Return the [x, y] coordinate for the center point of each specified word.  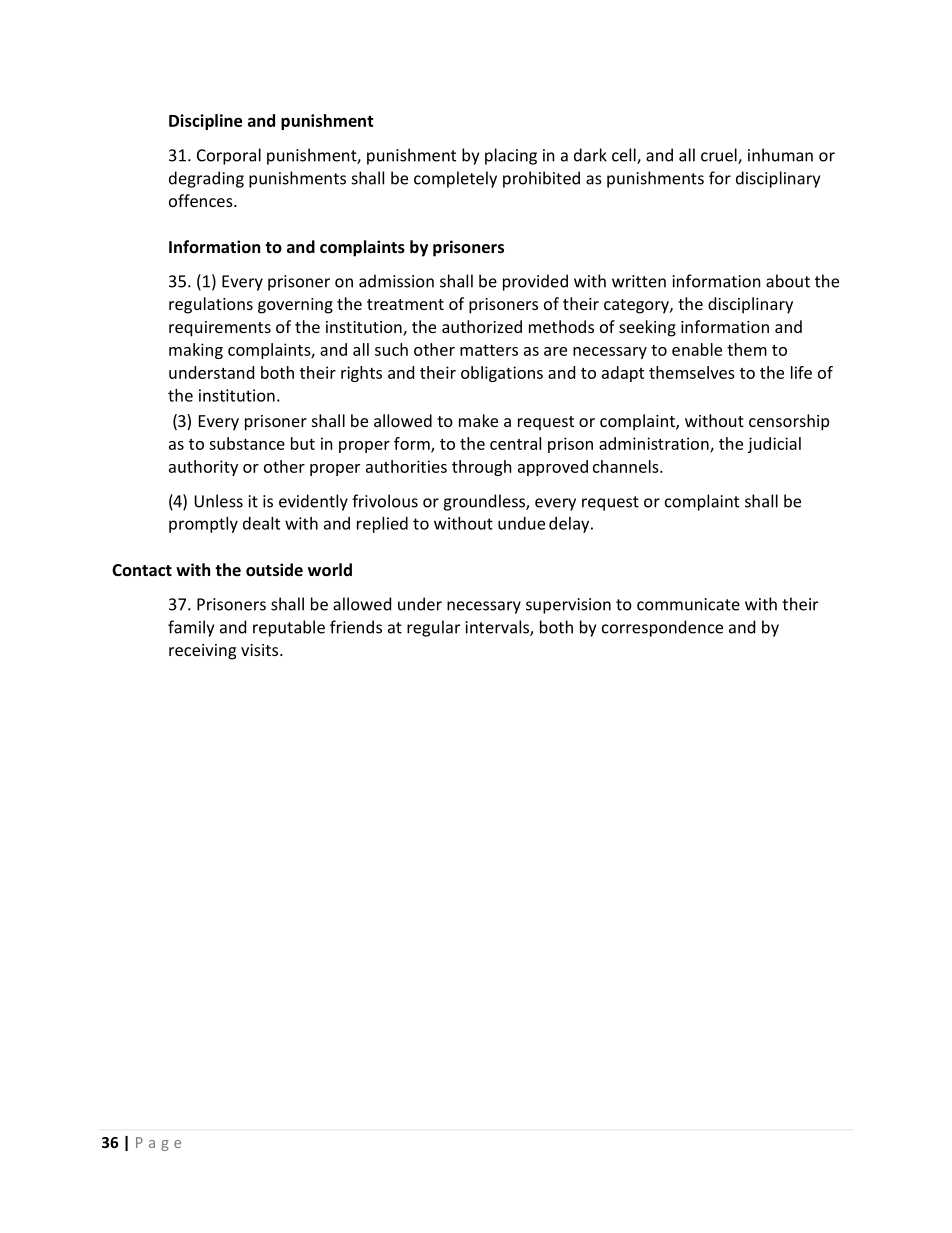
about [788, 281]
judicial [774, 445]
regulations [211, 305]
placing [511, 156]
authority [203, 468]
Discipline [205, 122]
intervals [498, 628]
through [482, 468]
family [191, 628]
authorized [482, 326]
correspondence [662, 628]
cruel [720, 156]
